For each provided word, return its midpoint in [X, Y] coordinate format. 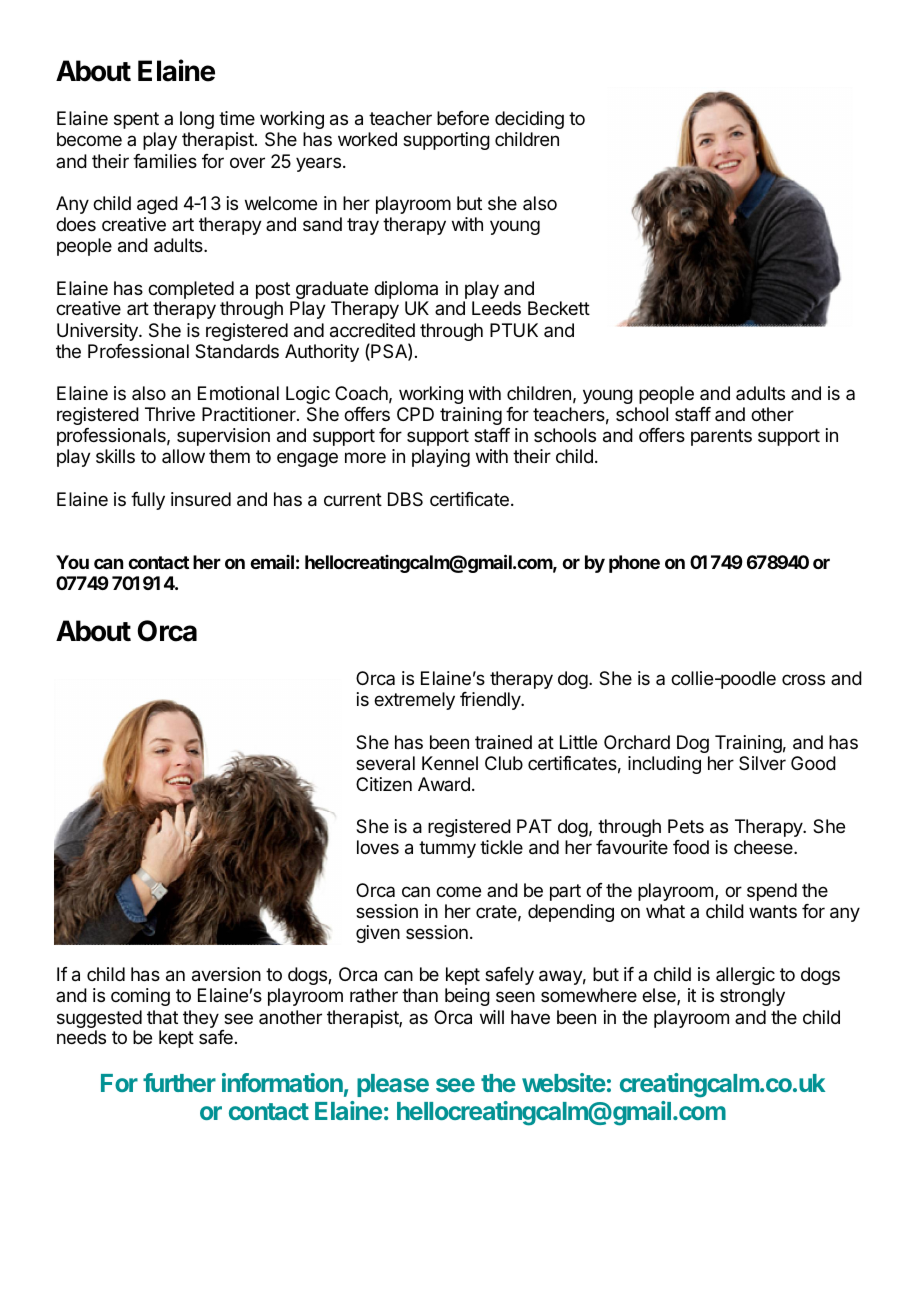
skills [115, 456]
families [165, 161]
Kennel [450, 763]
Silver [762, 763]
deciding [529, 122]
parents [721, 437]
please [393, 1085]
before [463, 118]
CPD [415, 414]
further [179, 1082]
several [385, 763]
